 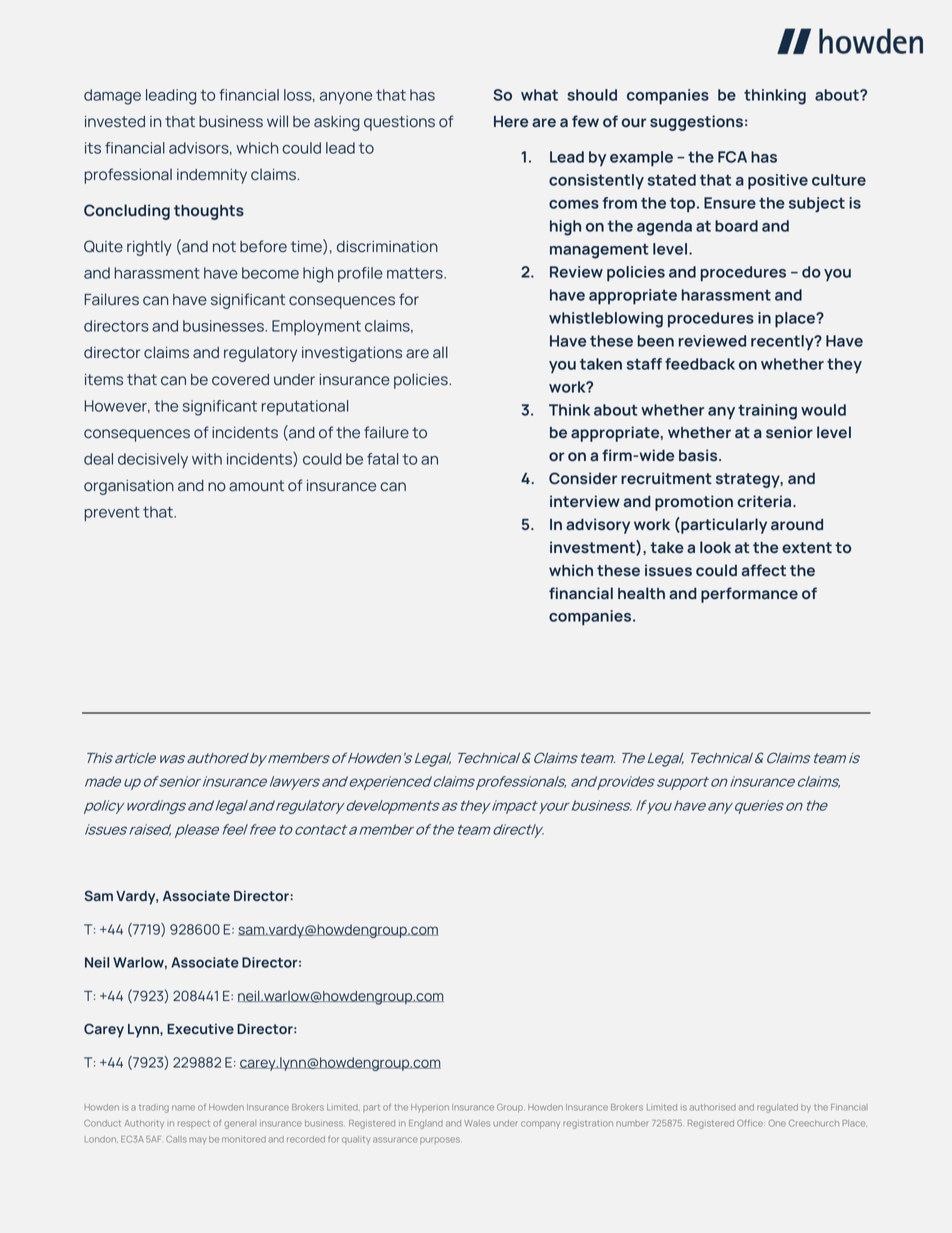 I want to click on invested, so click(x=115, y=121).
